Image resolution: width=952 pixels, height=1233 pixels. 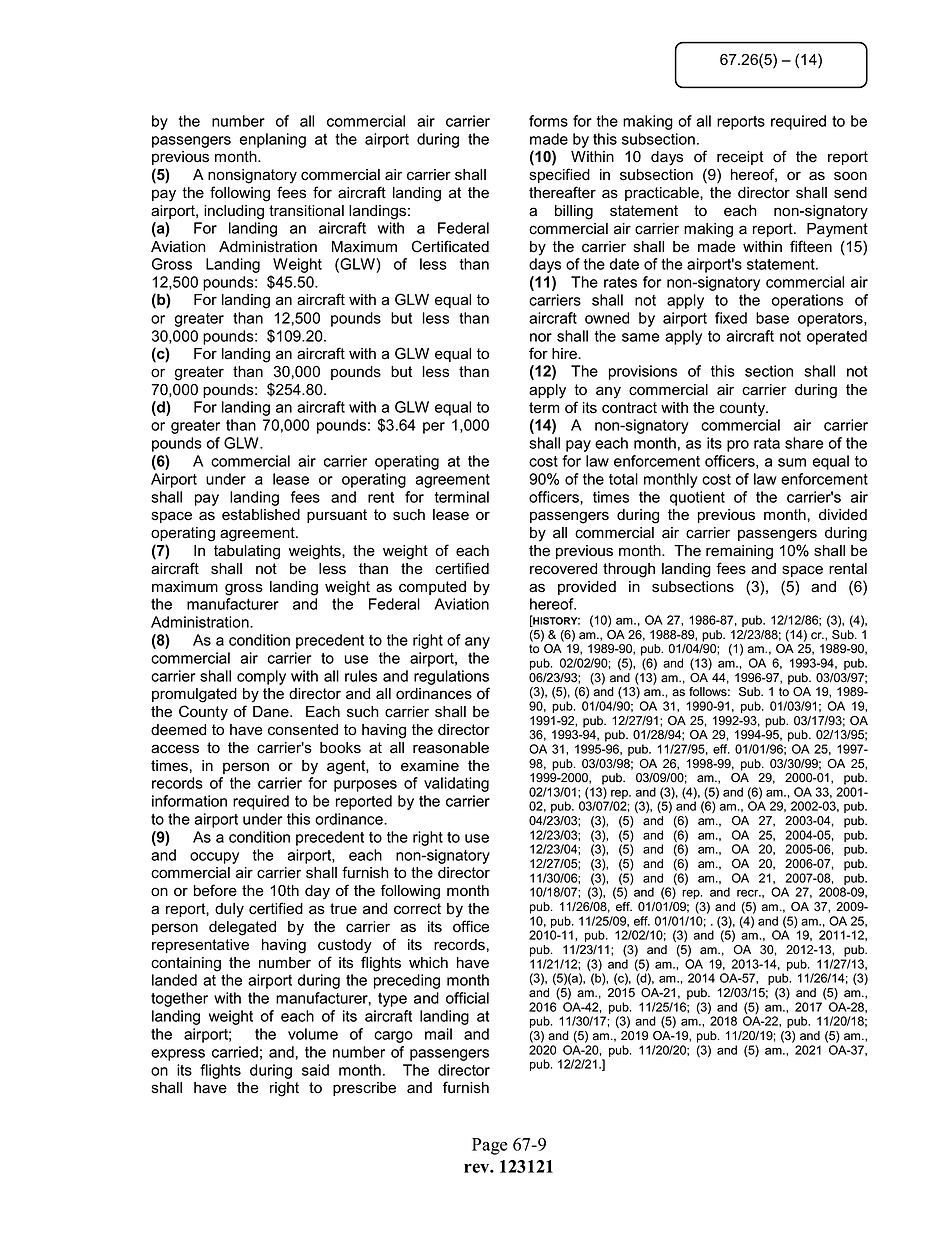 What do you see at coordinates (234, 212) in the screenshot?
I see `including` at bounding box center [234, 212].
